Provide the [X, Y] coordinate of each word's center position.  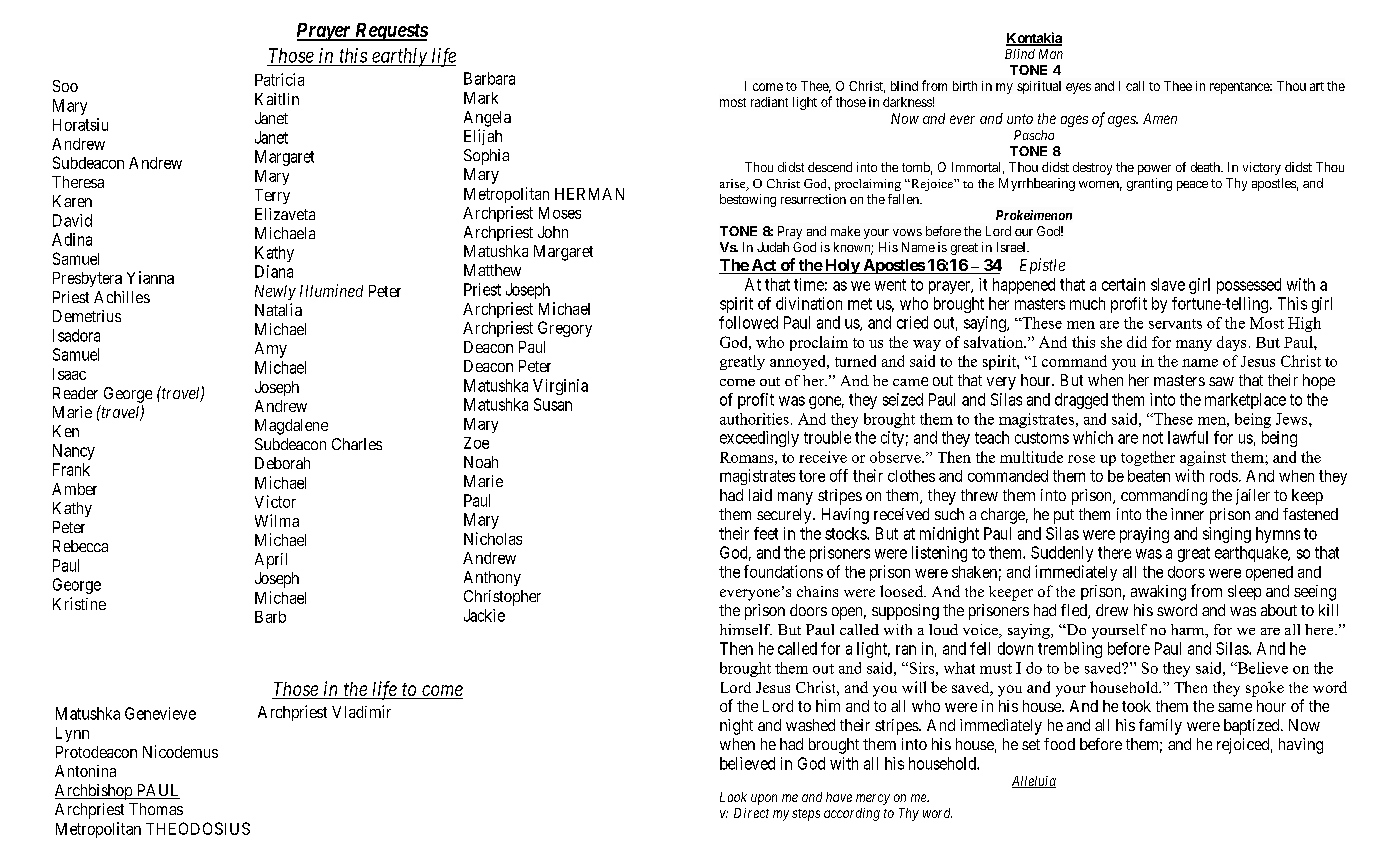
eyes [1078, 88]
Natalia [278, 309]
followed [748, 322]
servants [1175, 324]
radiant [769, 102]
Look [733, 797]
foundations [783, 571]
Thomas [156, 809]
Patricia [279, 79]
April [271, 561]
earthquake [1252, 554]
